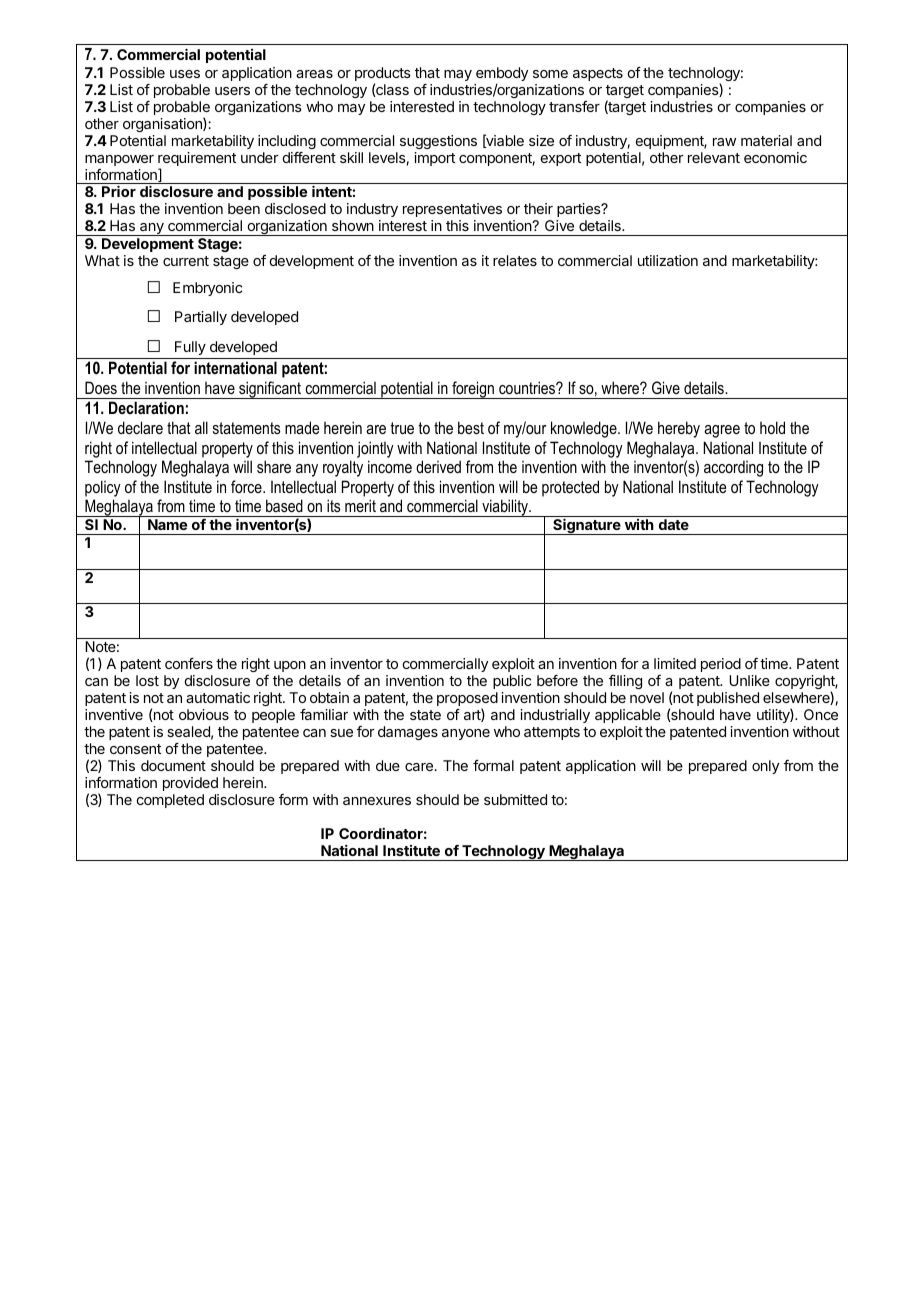 Image resolution: width=924 pixels, height=1307 pixels. Describe the element at coordinates (190, 784) in the screenshot. I see `provided` at that location.
